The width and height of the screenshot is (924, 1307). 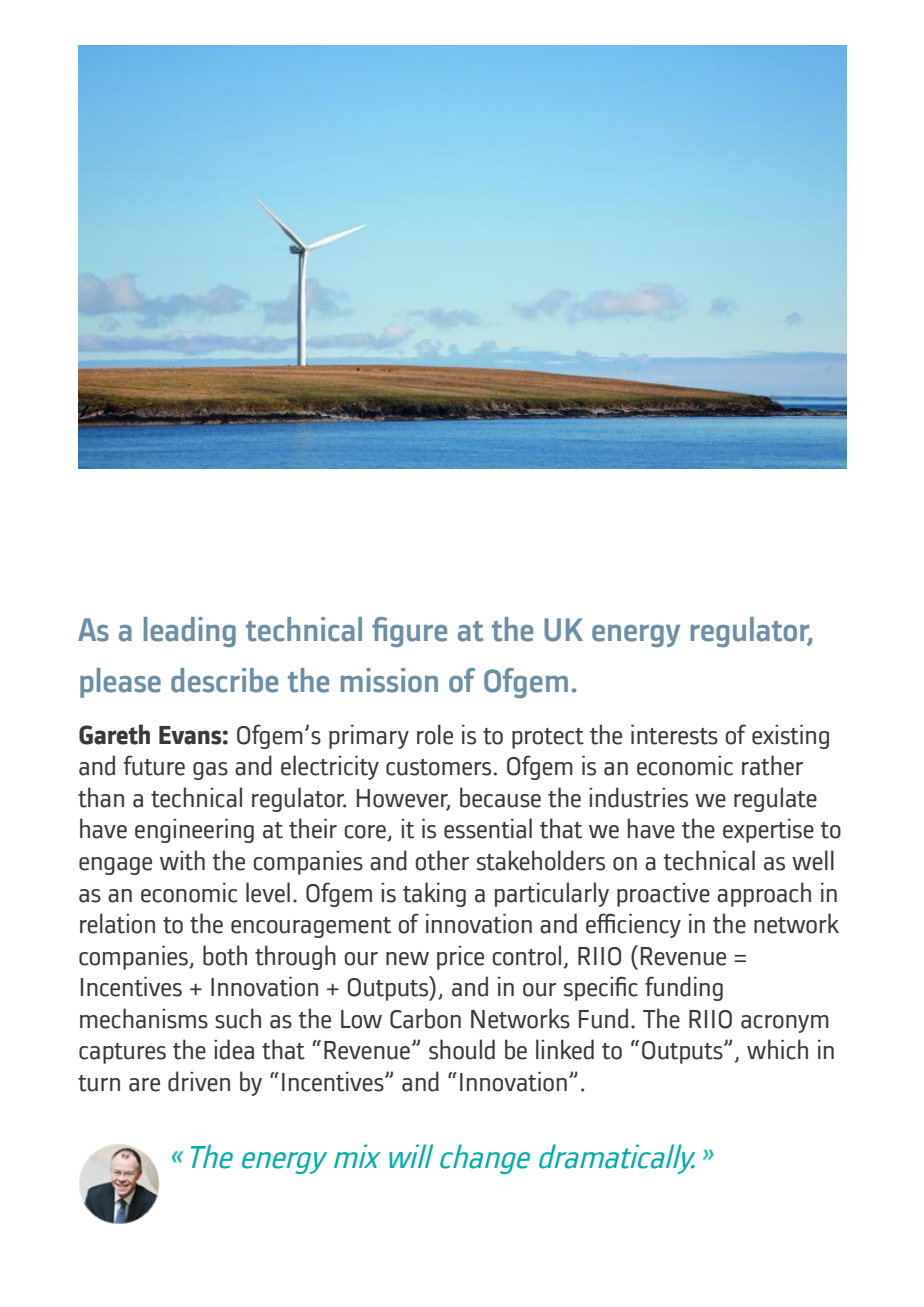 I want to click on interests, so click(x=674, y=734).
